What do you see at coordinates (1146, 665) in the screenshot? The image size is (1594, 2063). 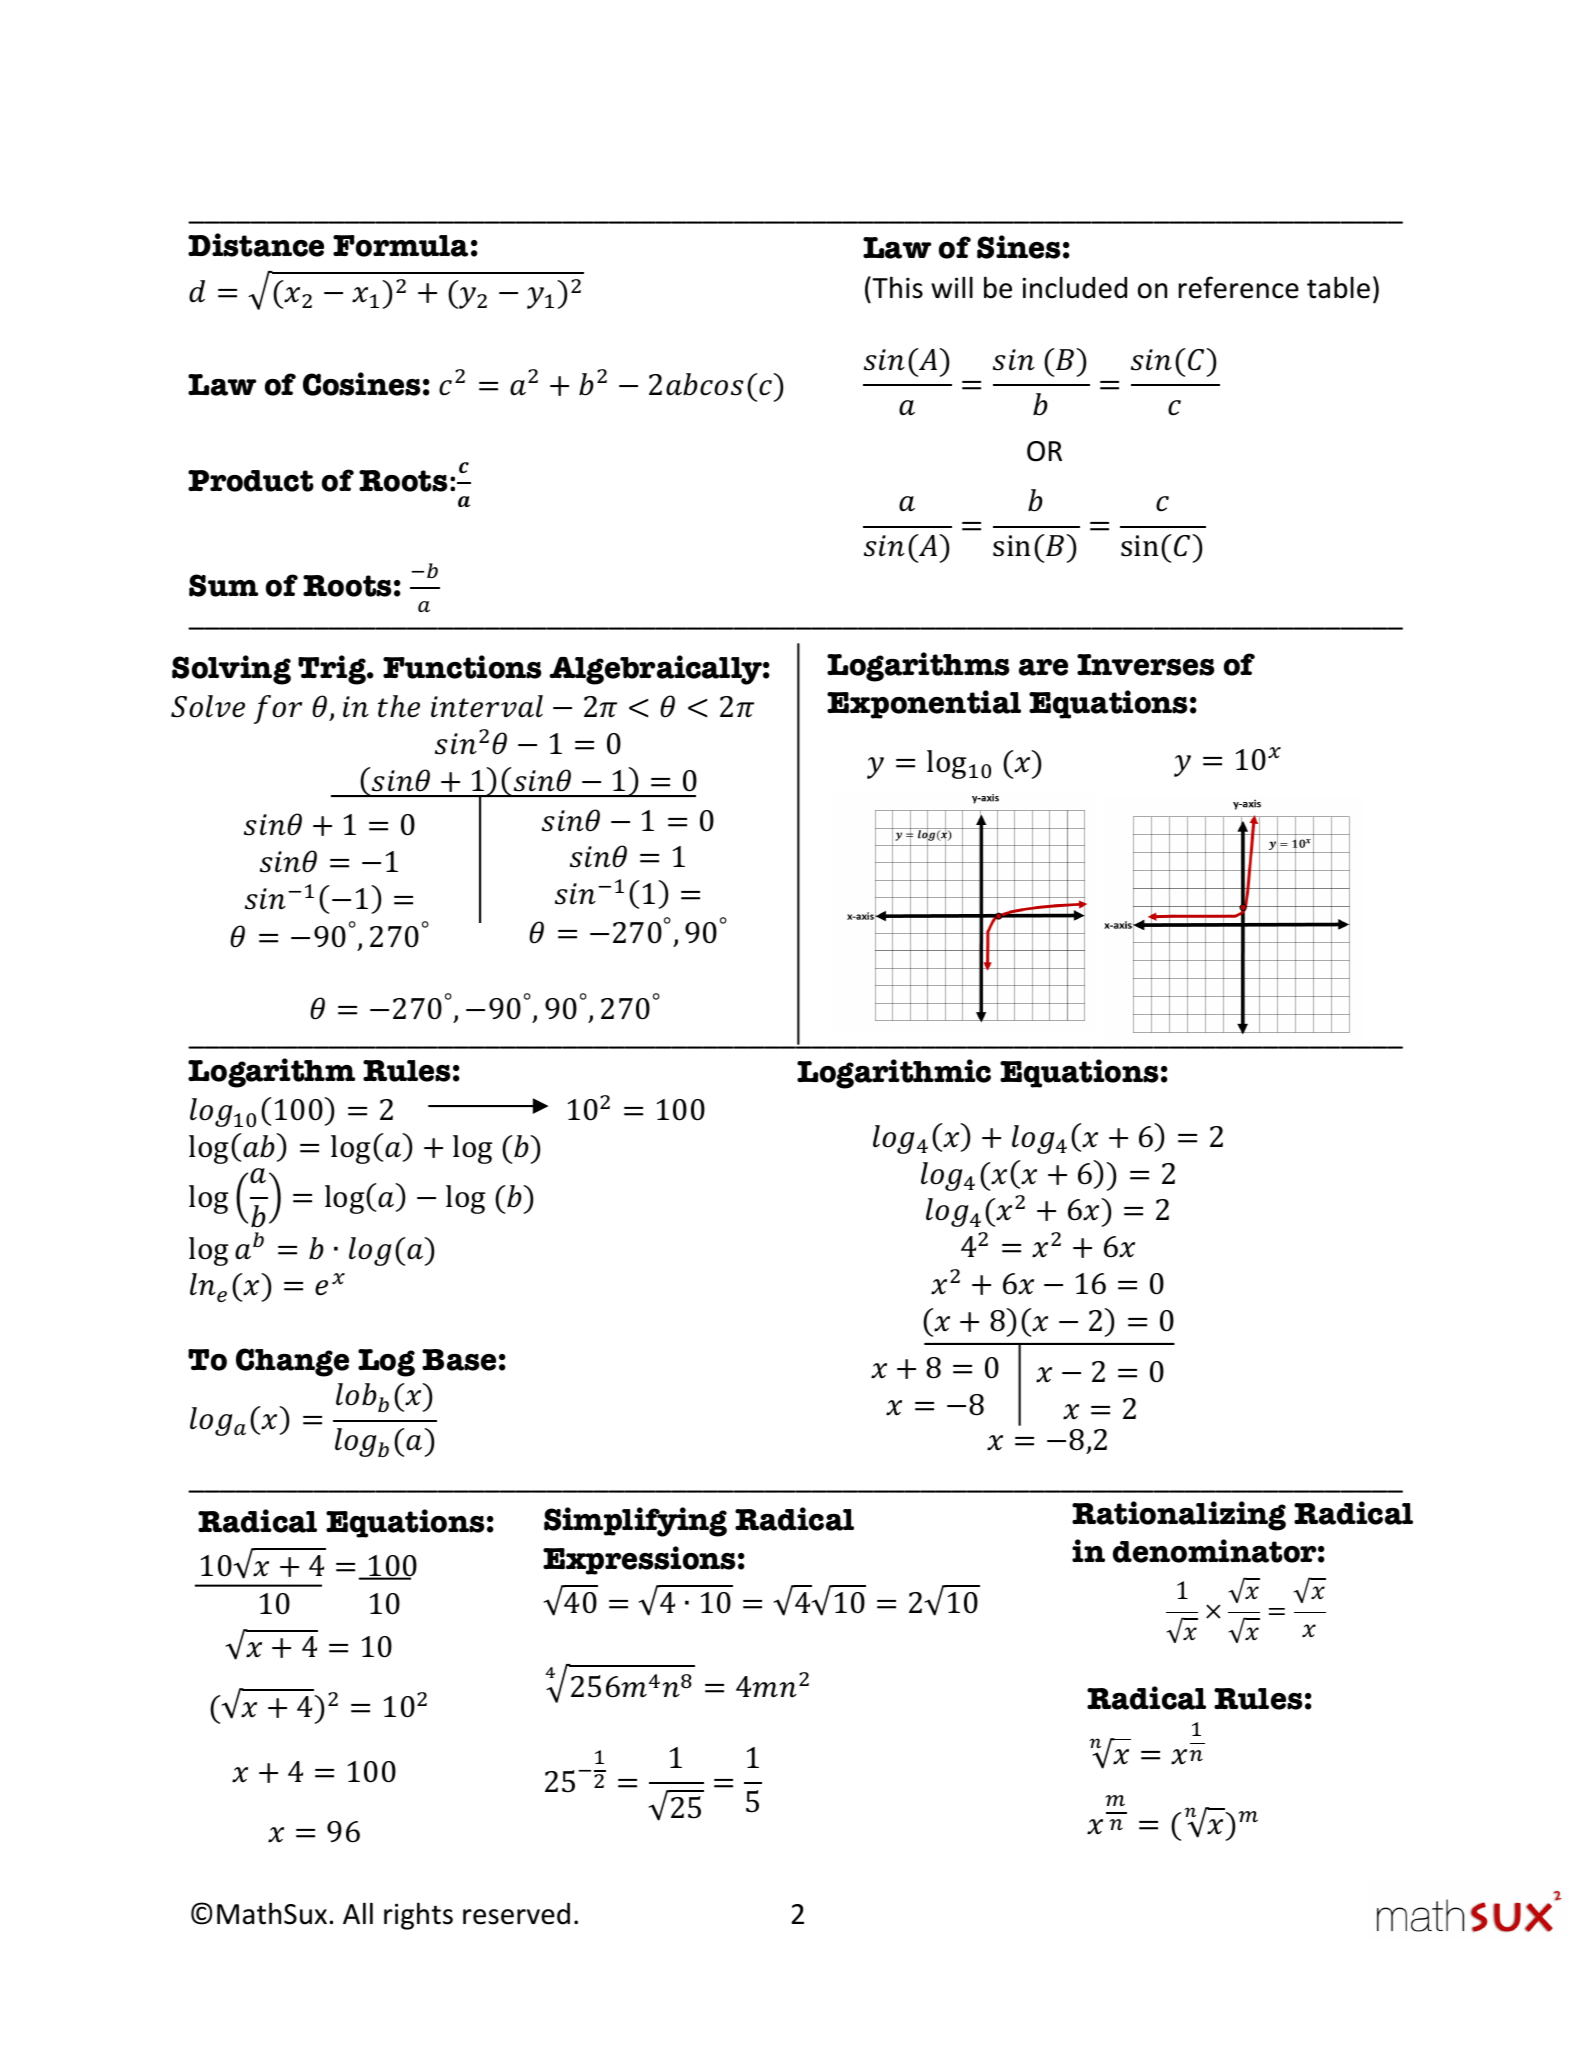 I see `Inverses` at bounding box center [1146, 665].
